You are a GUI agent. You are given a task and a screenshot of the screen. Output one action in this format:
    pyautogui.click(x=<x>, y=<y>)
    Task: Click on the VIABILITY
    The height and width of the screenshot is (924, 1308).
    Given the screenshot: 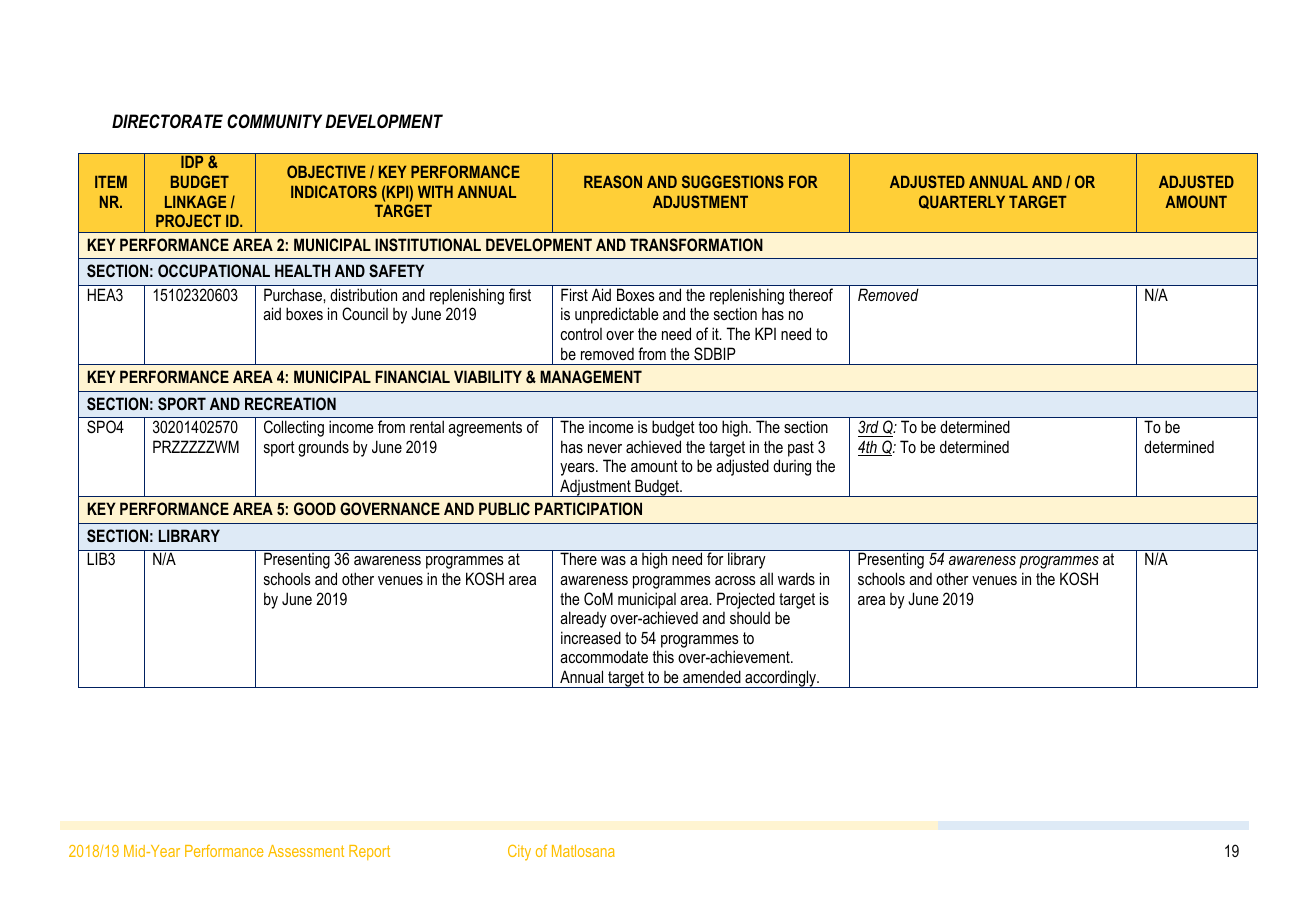 What is the action you would take?
    pyautogui.click(x=488, y=376)
